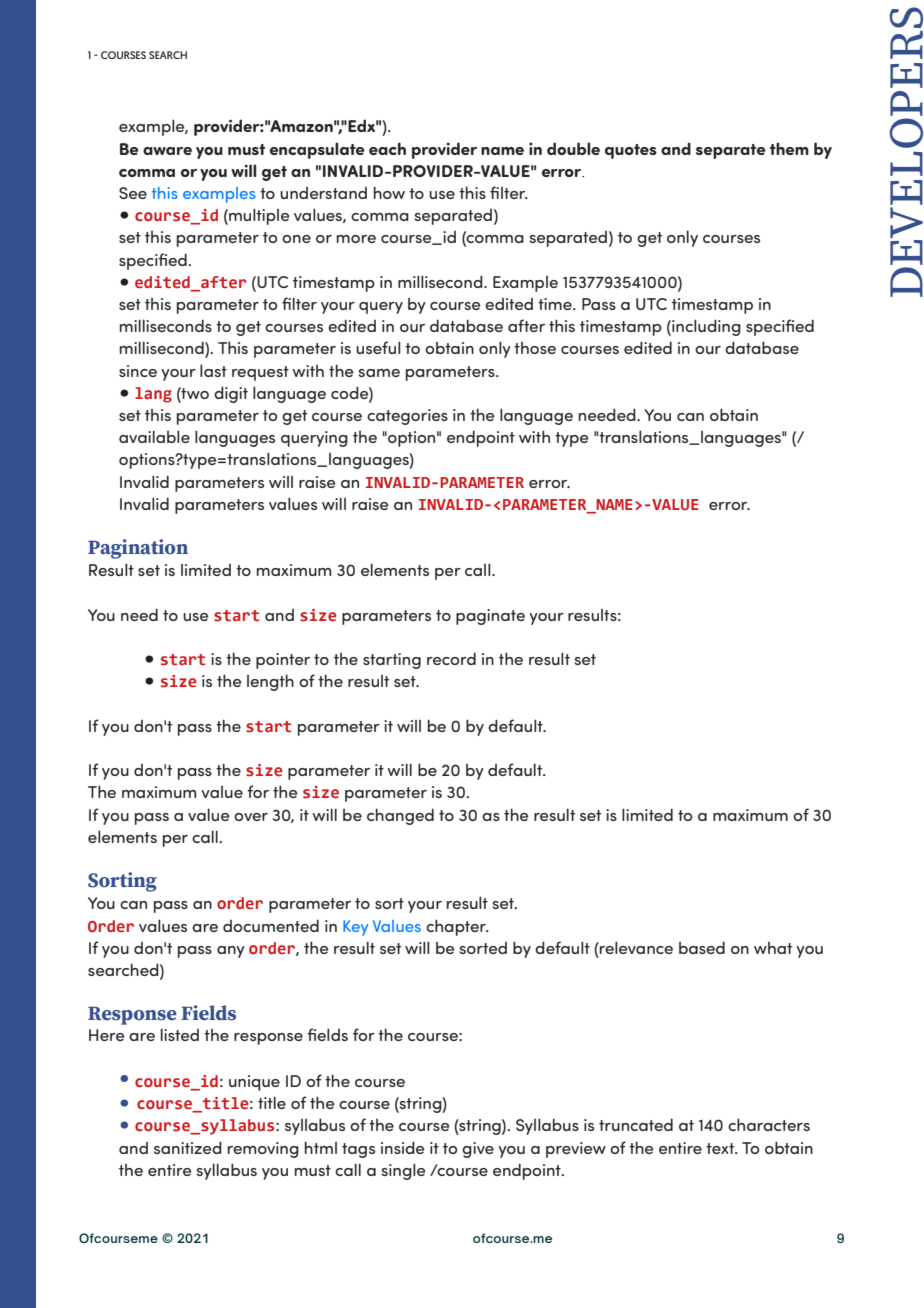 The image size is (924, 1308). Describe the element at coordinates (389, 192) in the screenshot. I see `how` at that location.
